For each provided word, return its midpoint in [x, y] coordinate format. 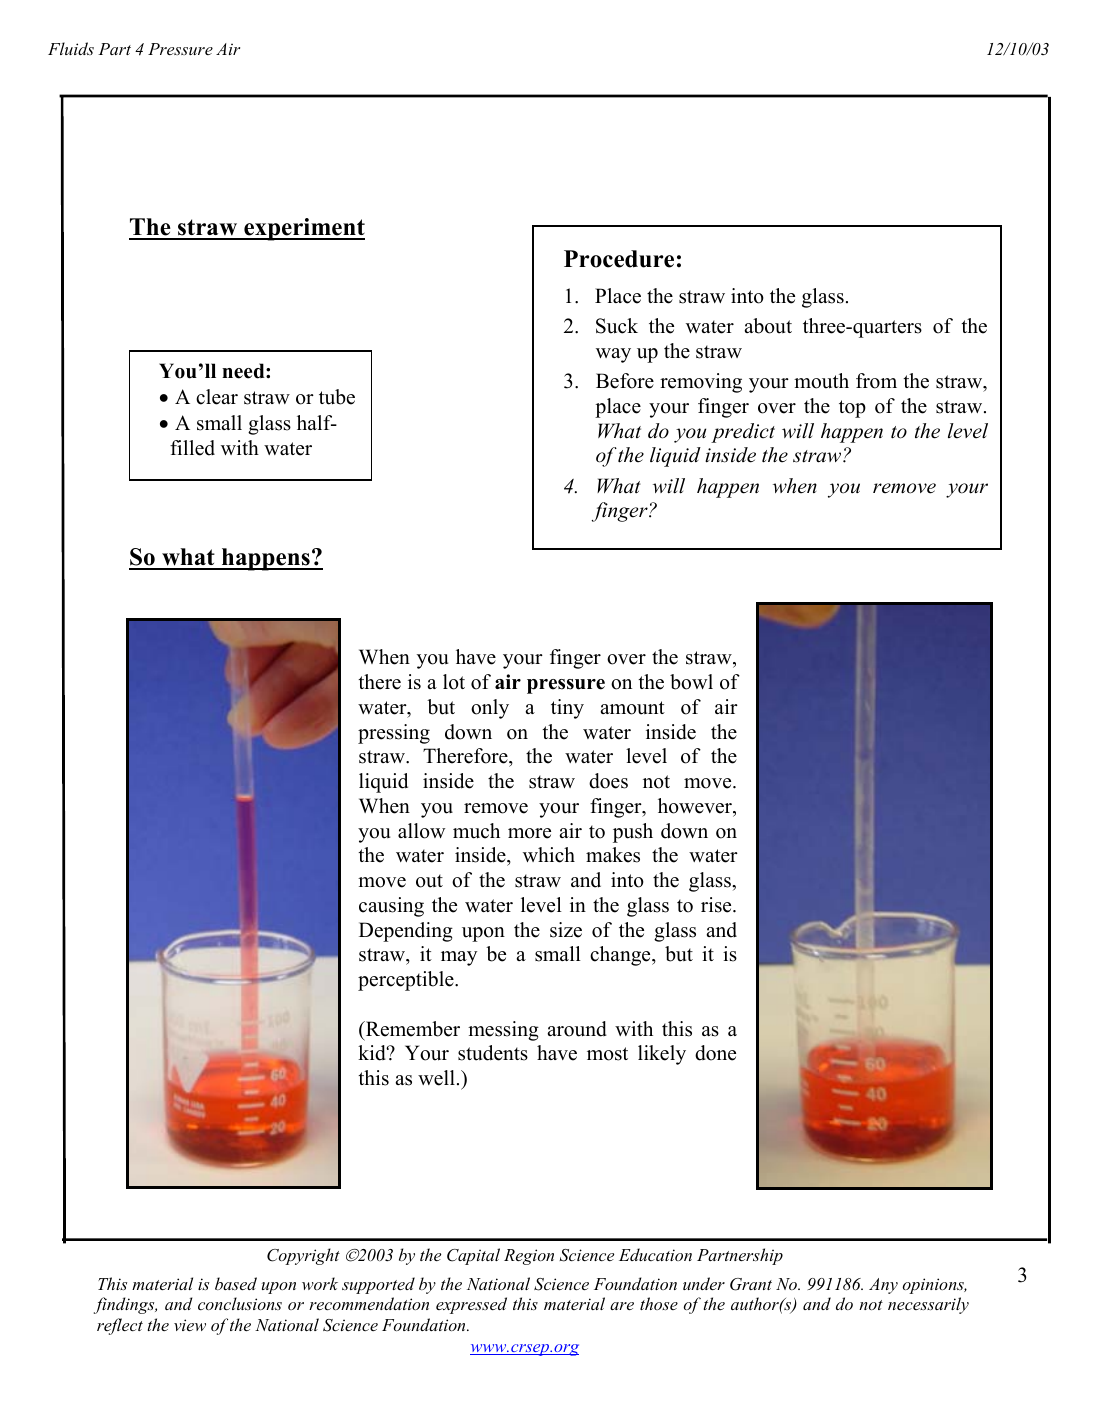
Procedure [619, 259]
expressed [471, 1305]
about [768, 326]
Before [625, 381]
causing [391, 907]
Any [883, 1286]
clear [217, 397]
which [549, 855]
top [852, 409]
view [190, 1325]
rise [717, 905]
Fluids [71, 48]
